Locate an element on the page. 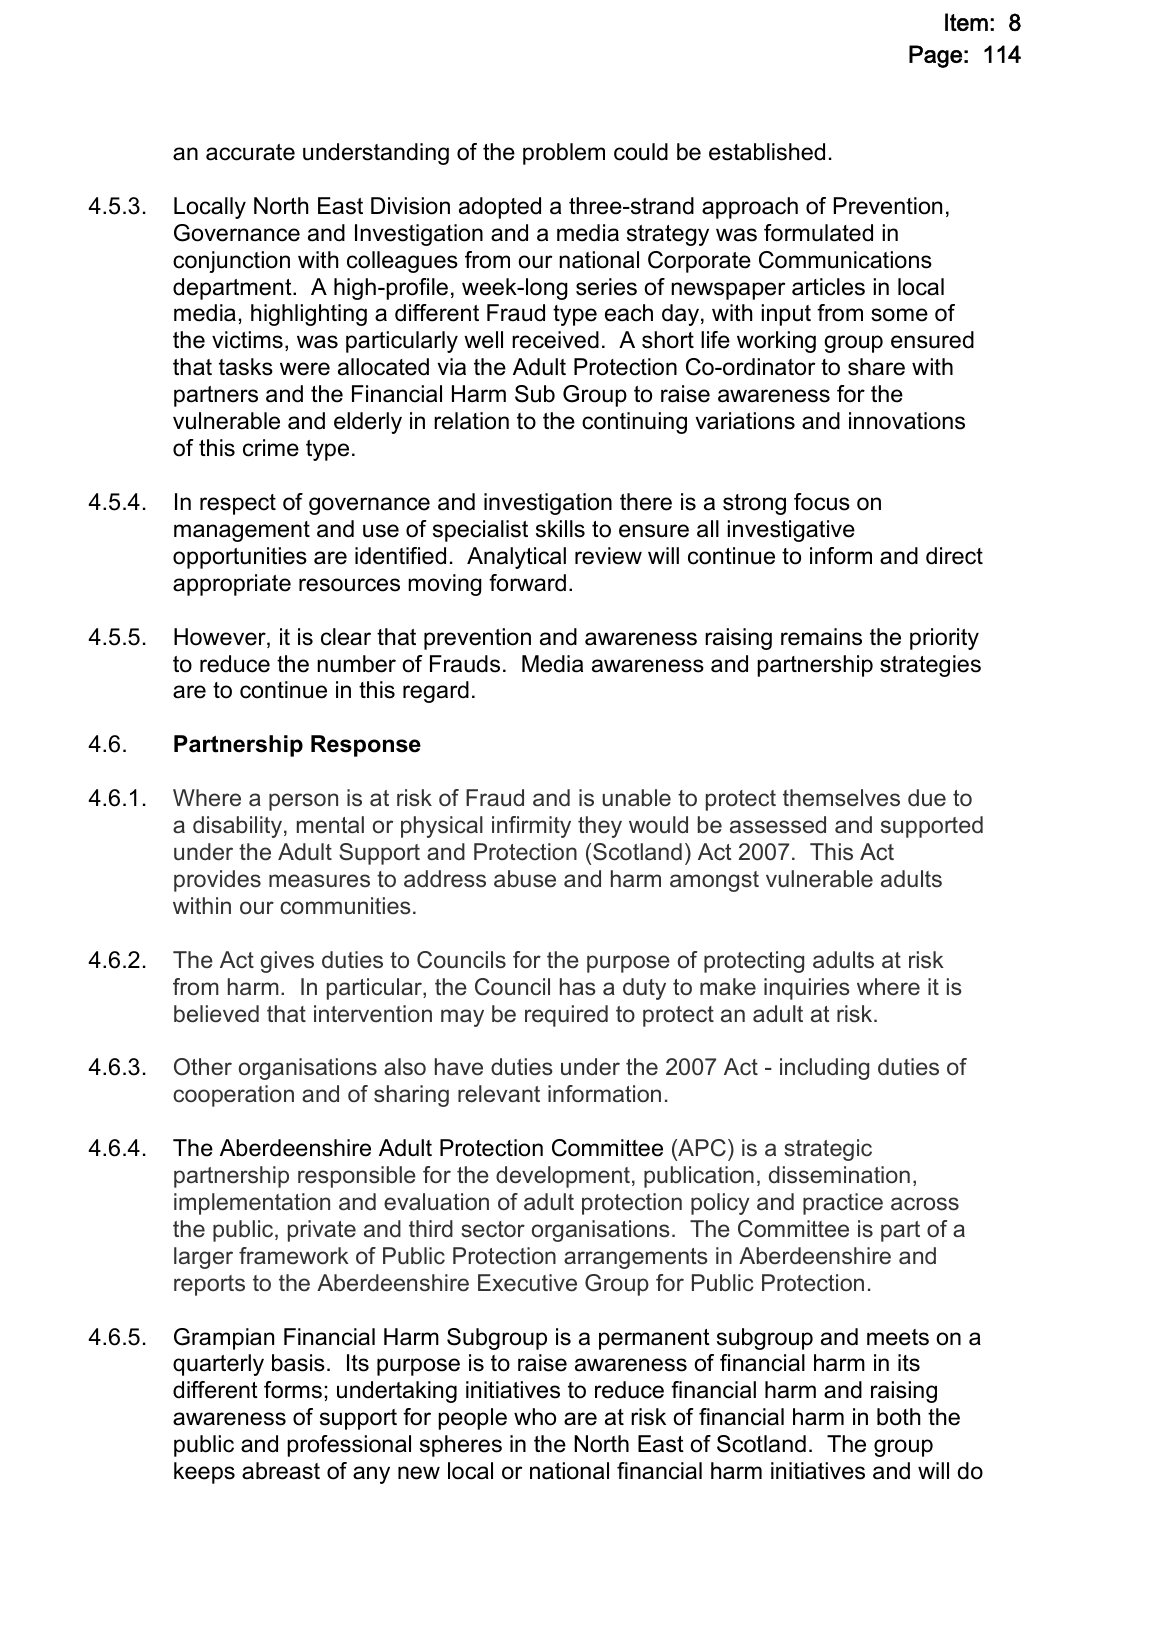 The height and width of the page is (1643, 1162). forms is located at coordinates (293, 1390).
